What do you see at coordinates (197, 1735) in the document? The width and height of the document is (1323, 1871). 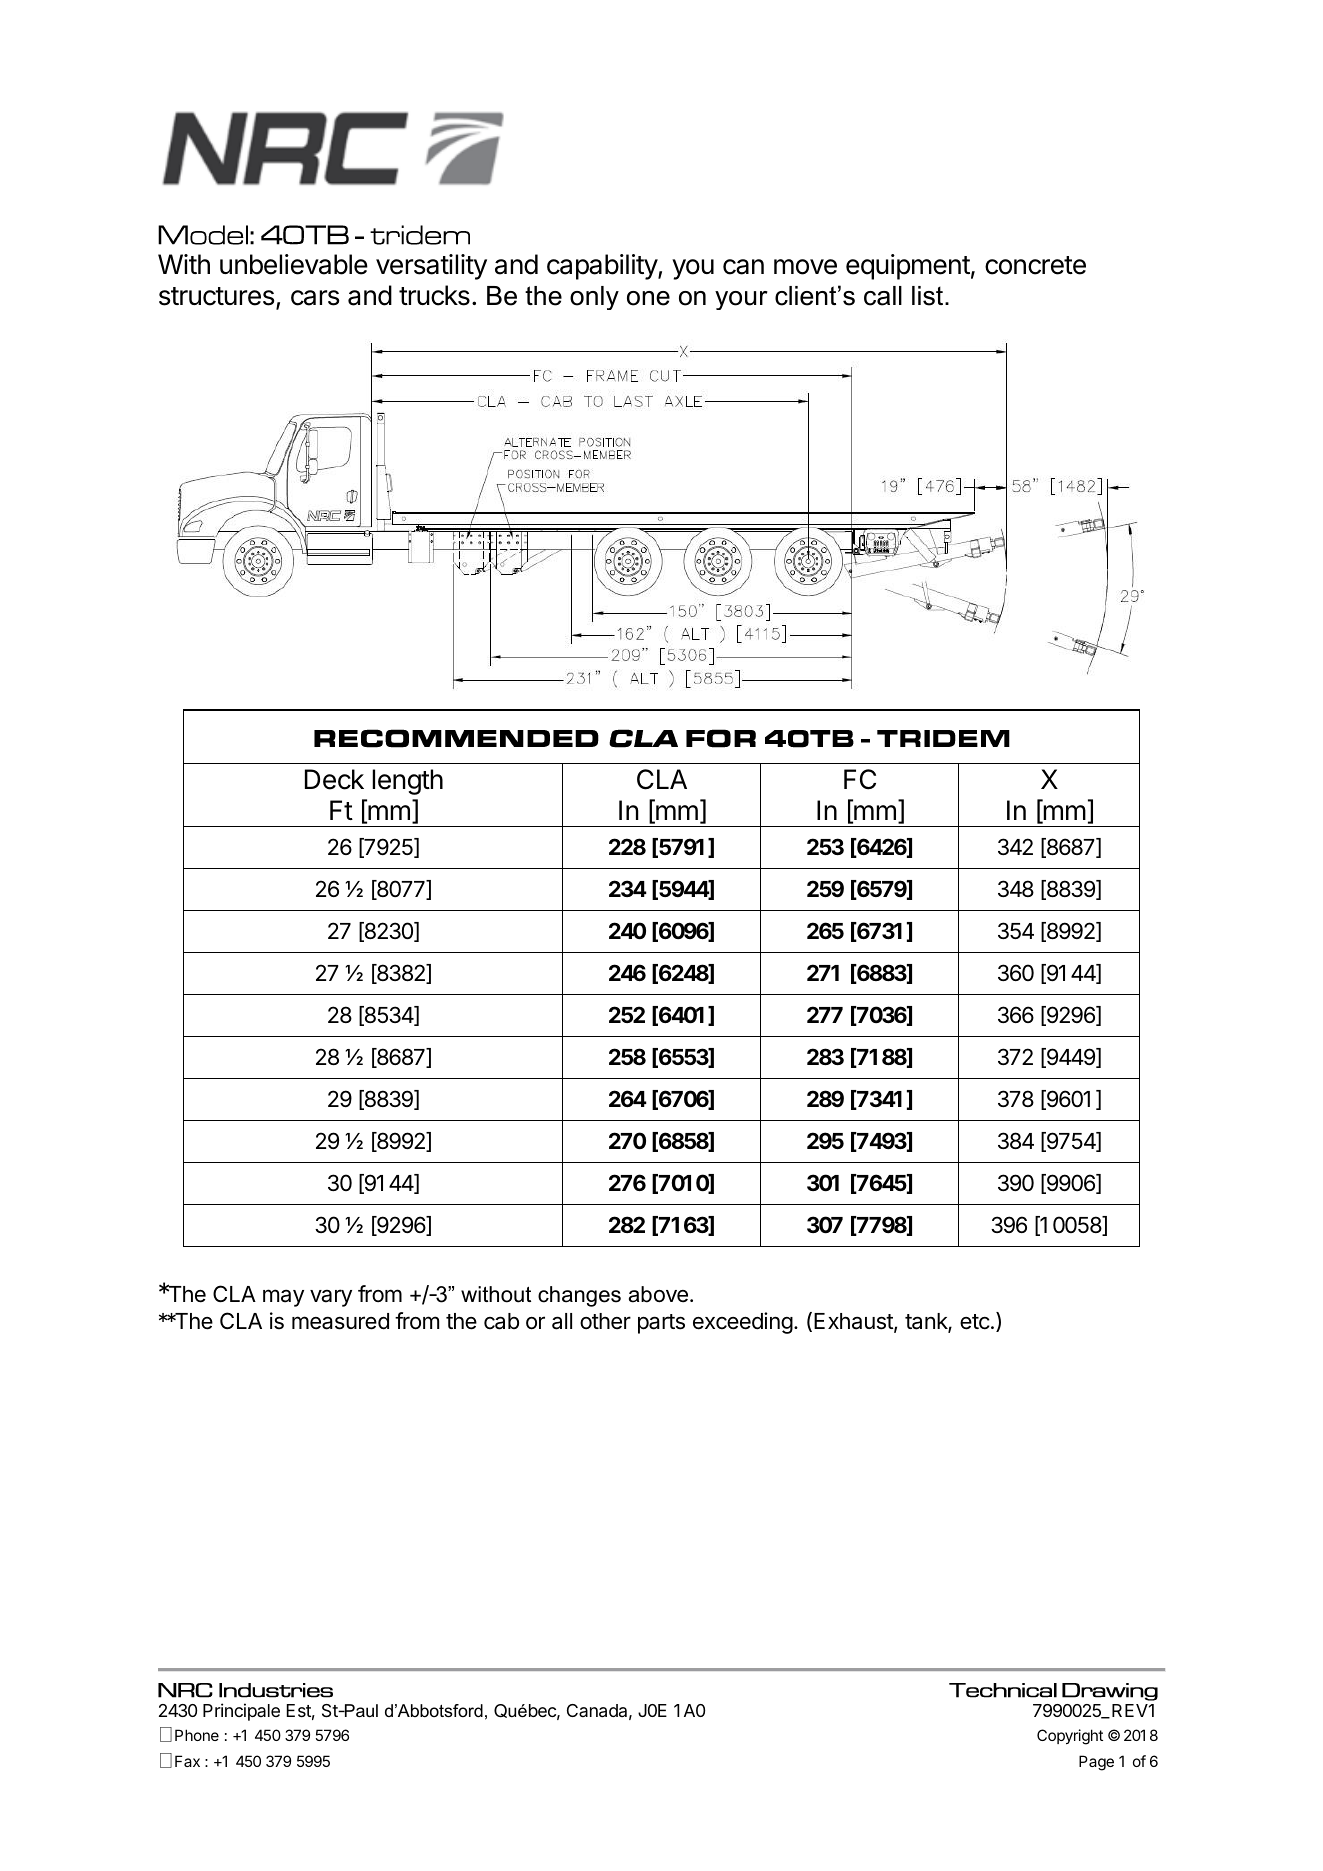 I see `Phone` at bounding box center [197, 1735].
